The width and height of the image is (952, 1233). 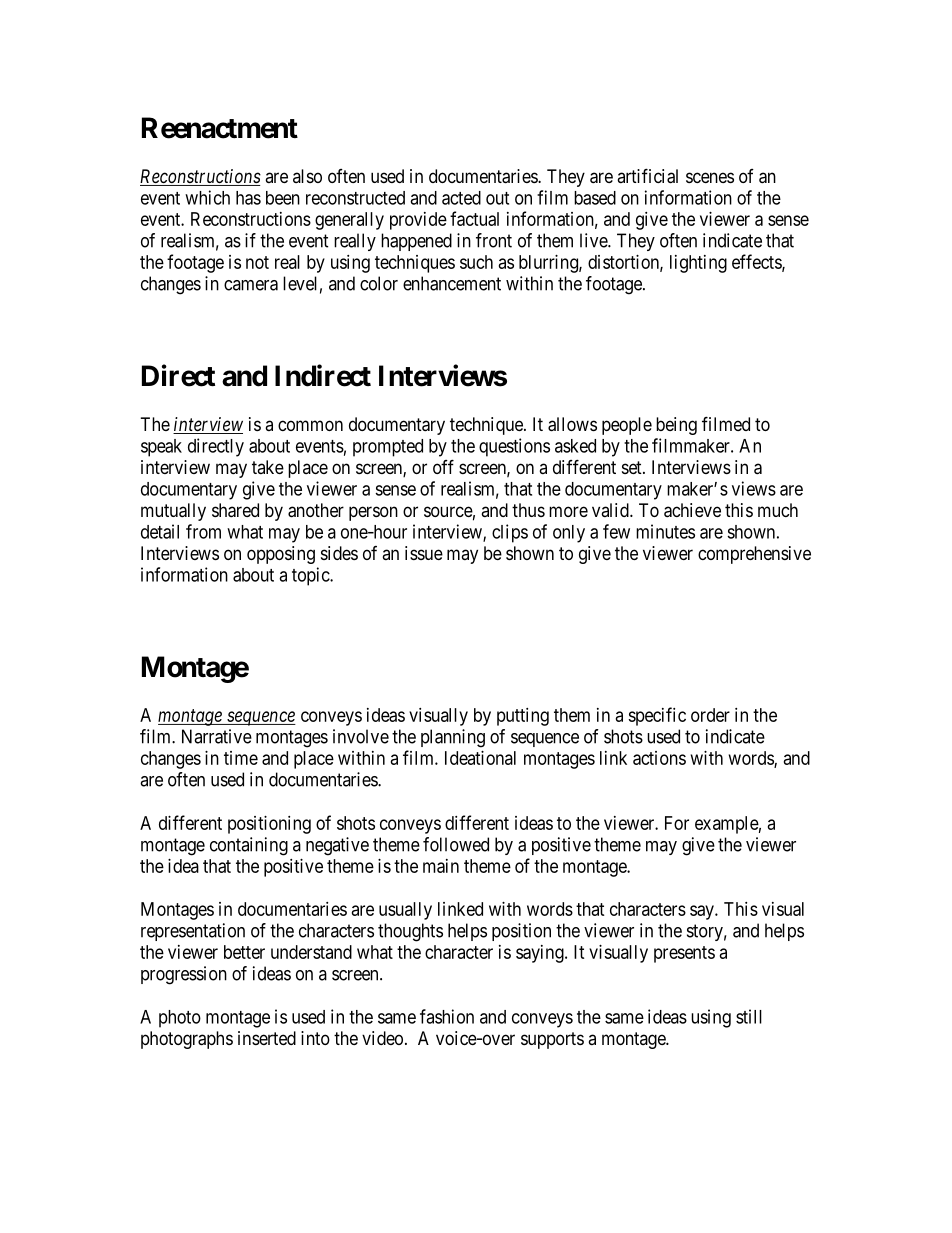 What do you see at coordinates (710, 177) in the image?
I see `scenes` at bounding box center [710, 177].
